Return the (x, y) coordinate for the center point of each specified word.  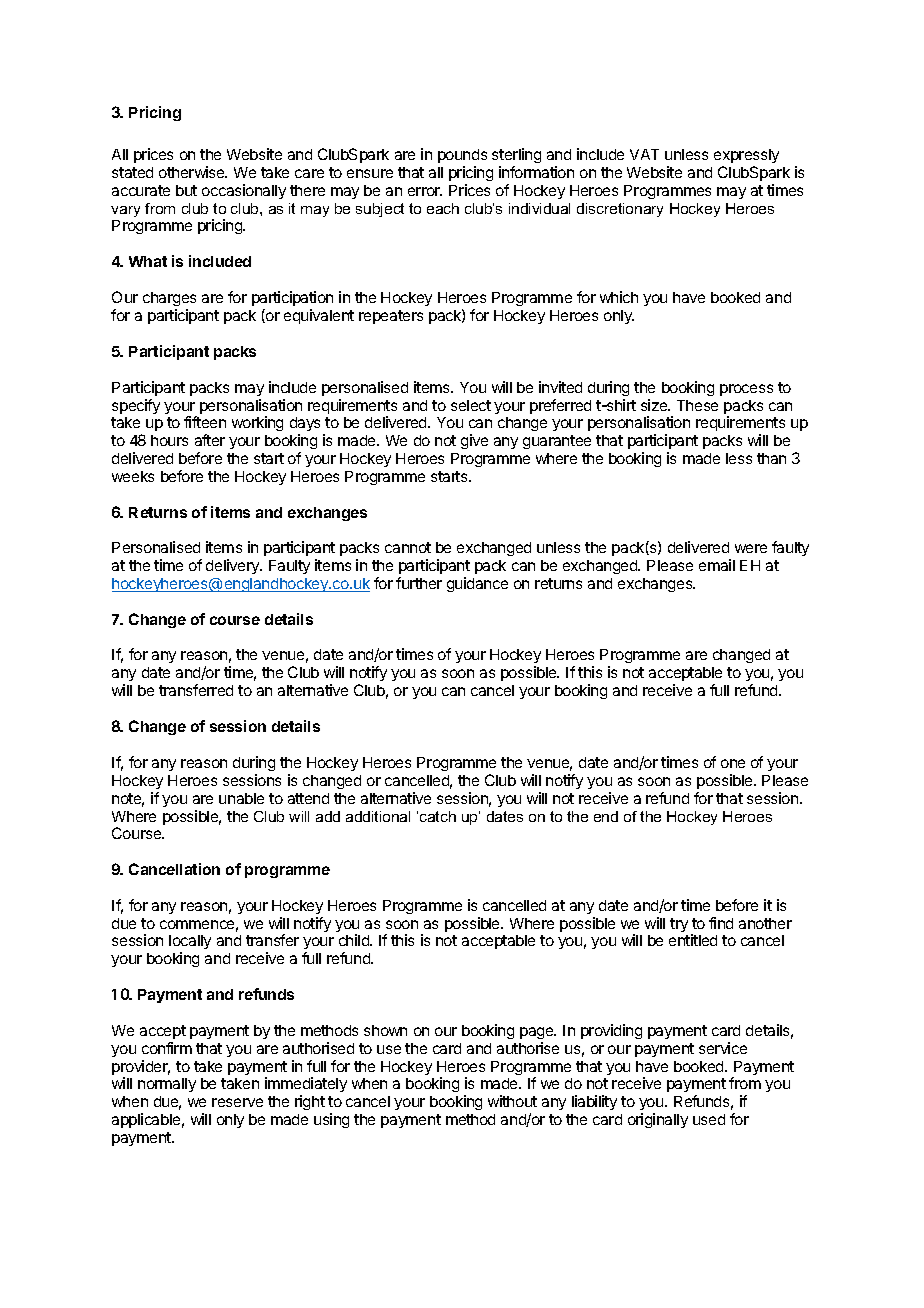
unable (241, 798)
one (733, 763)
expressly (746, 158)
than (771, 458)
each (443, 208)
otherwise (193, 172)
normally (167, 1085)
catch (438, 816)
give (474, 441)
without (512, 1101)
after (210, 440)
